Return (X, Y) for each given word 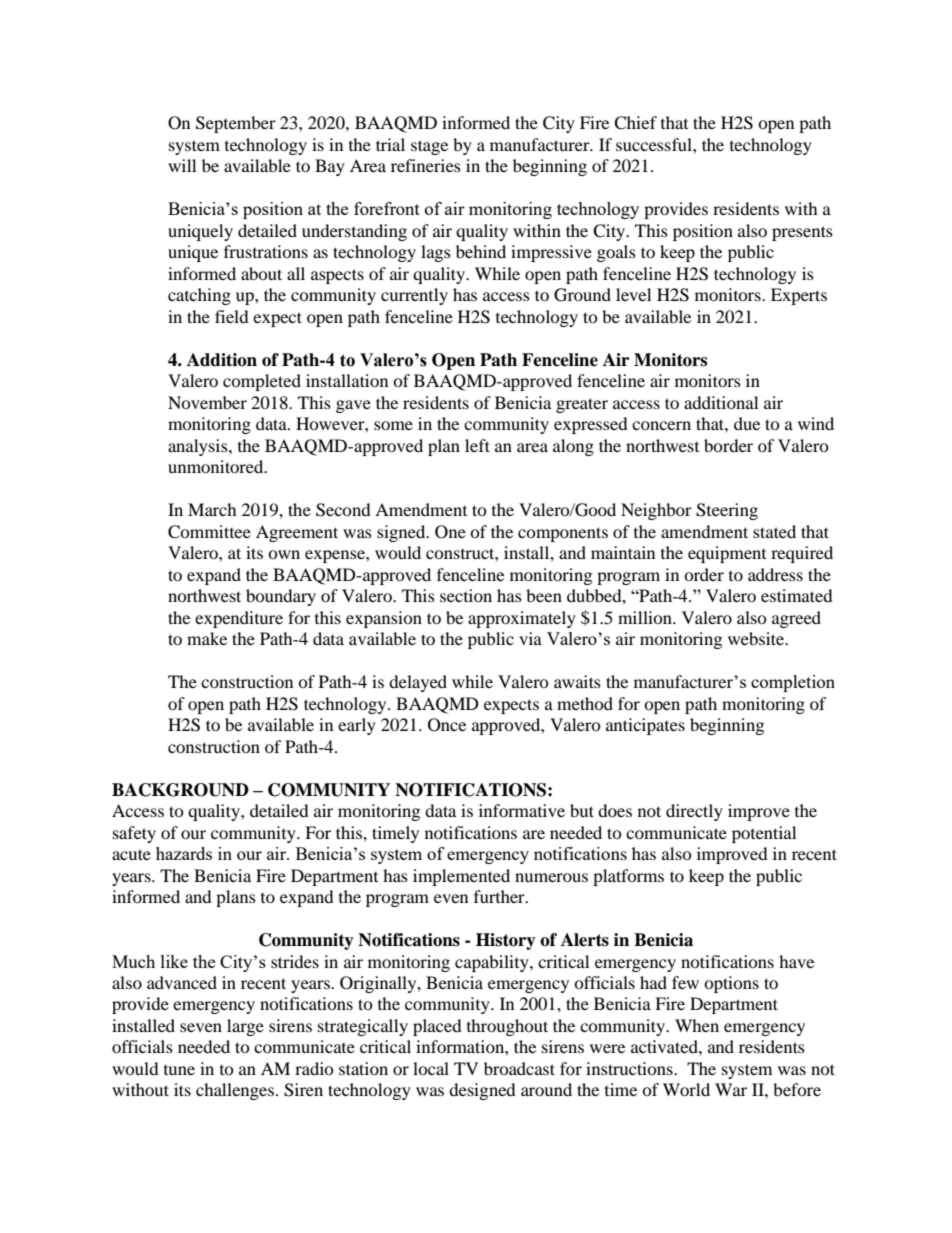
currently (414, 296)
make (207, 638)
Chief (635, 123)
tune (179, 1070)
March (212, 509)
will (182, 165)
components (563, 534)
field (232, 316)
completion (793, 683)
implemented (461, 877)
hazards (184, 853)
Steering (727, 511)
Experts (799, 296)
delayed (418, 683)
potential (764, 834)
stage (429, 147)
